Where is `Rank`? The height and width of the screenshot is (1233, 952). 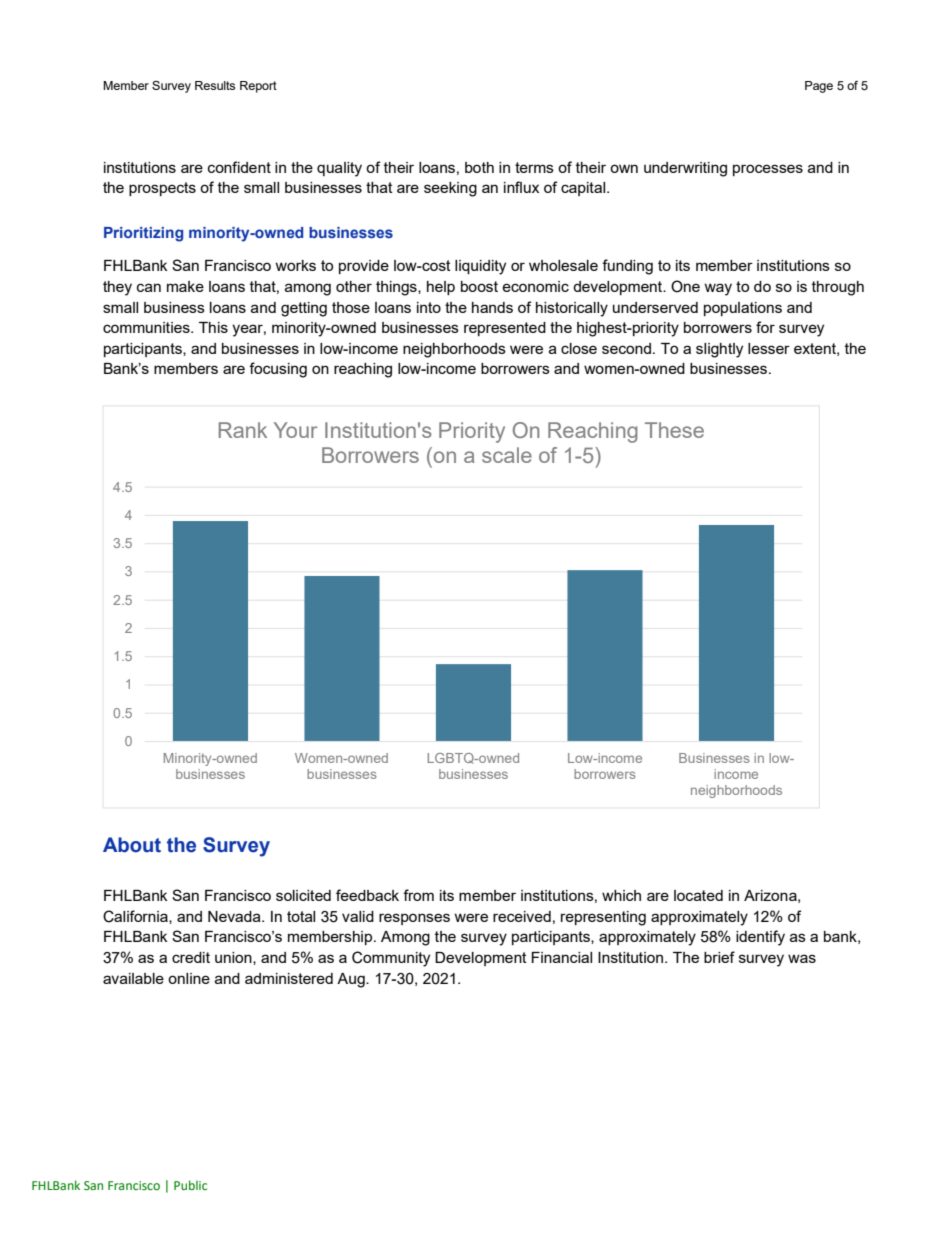 Rank is located at coordinates (243, 430).
